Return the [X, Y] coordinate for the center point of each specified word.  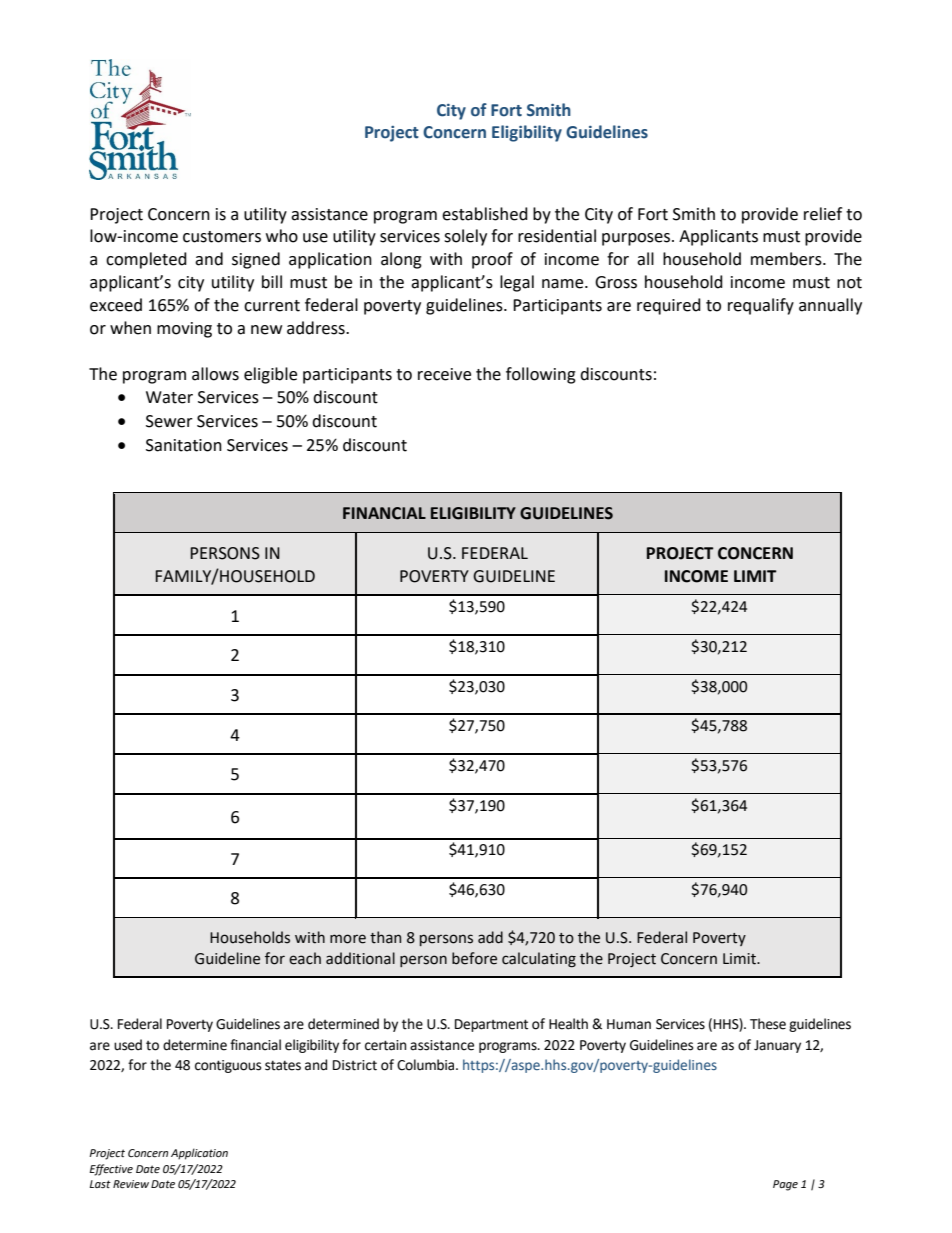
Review [131, 1184]
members [787, 259]
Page [785, 1185]
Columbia [427, 1065]
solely [465, 237]
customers [222, 237]
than [385, 937]
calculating [539, 959]
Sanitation [184, 445]
